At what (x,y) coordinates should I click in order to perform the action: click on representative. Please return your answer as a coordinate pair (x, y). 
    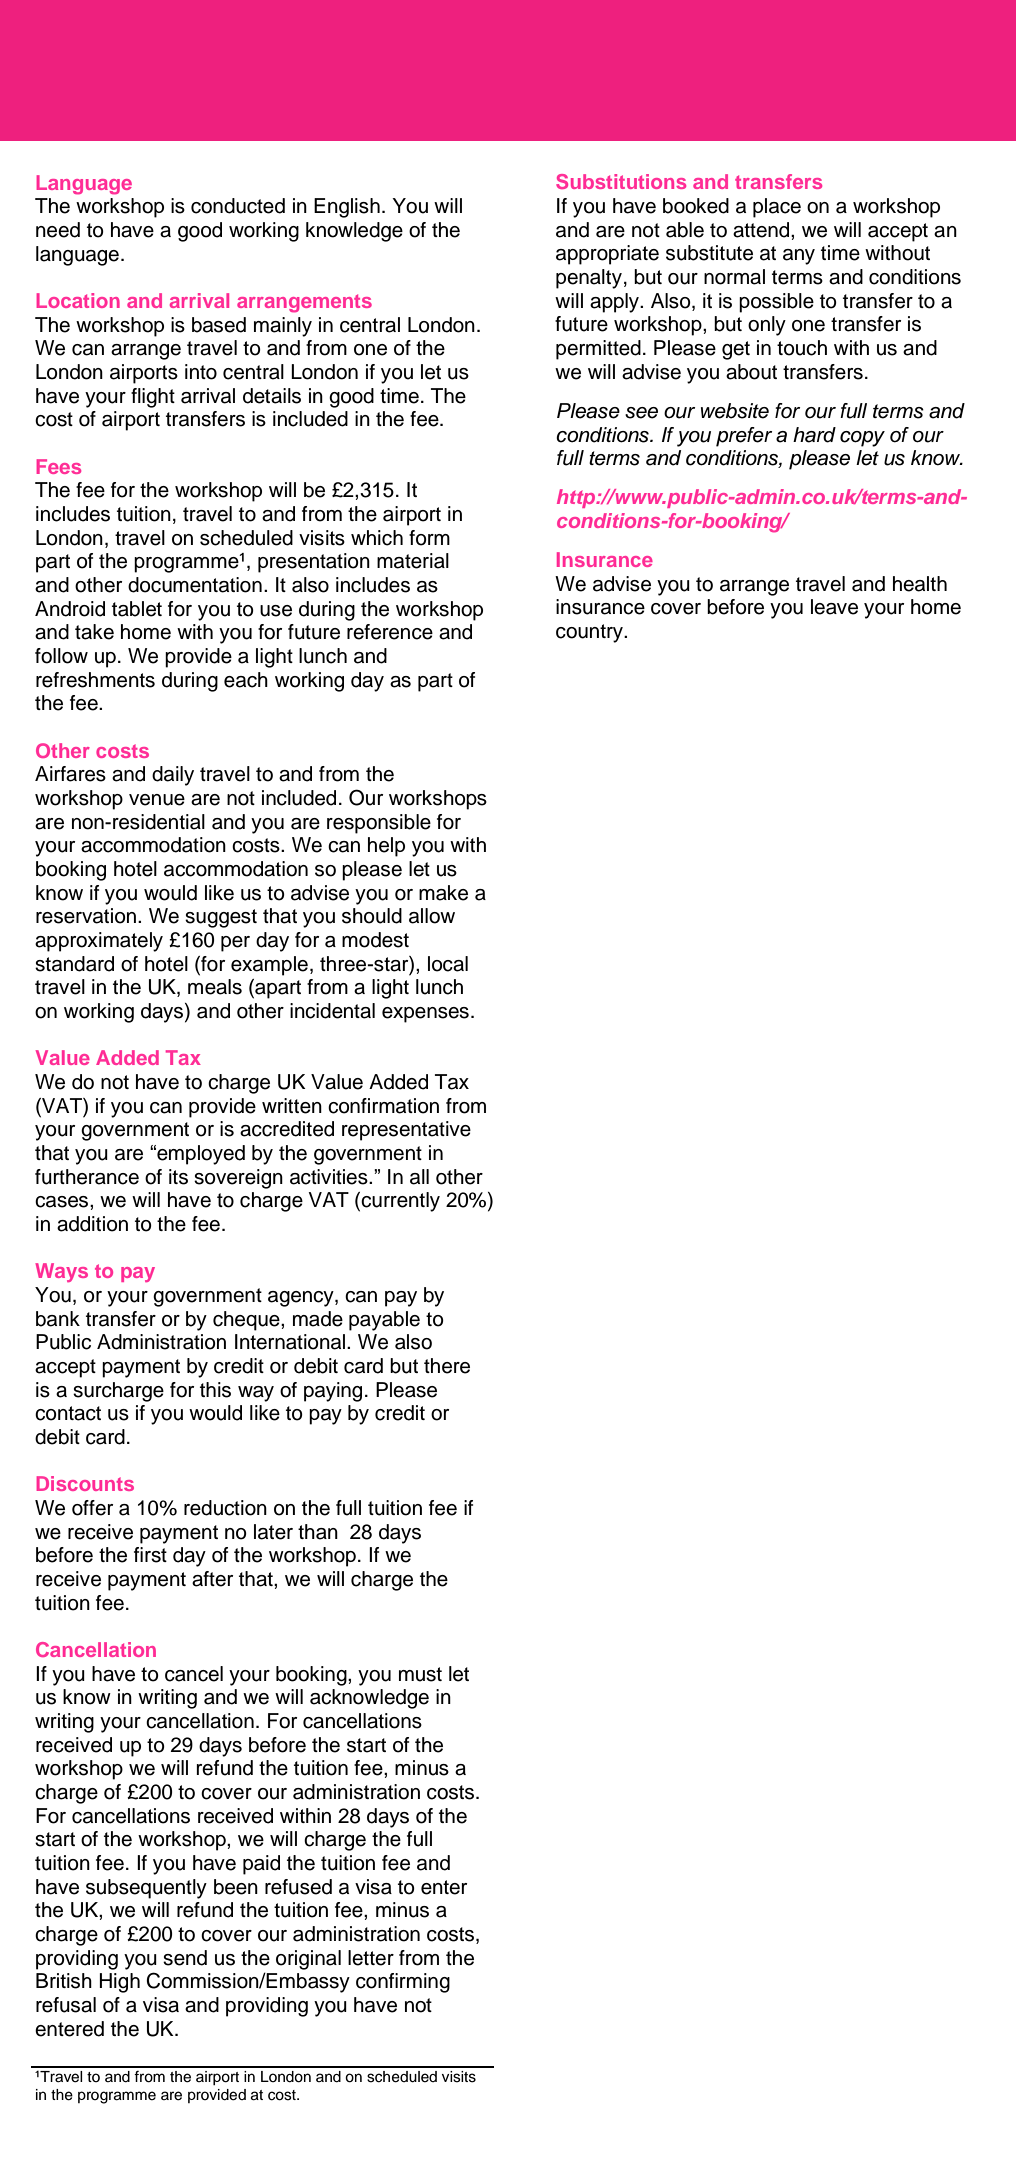
    Looking at the image, I should click on (406, 1131).
